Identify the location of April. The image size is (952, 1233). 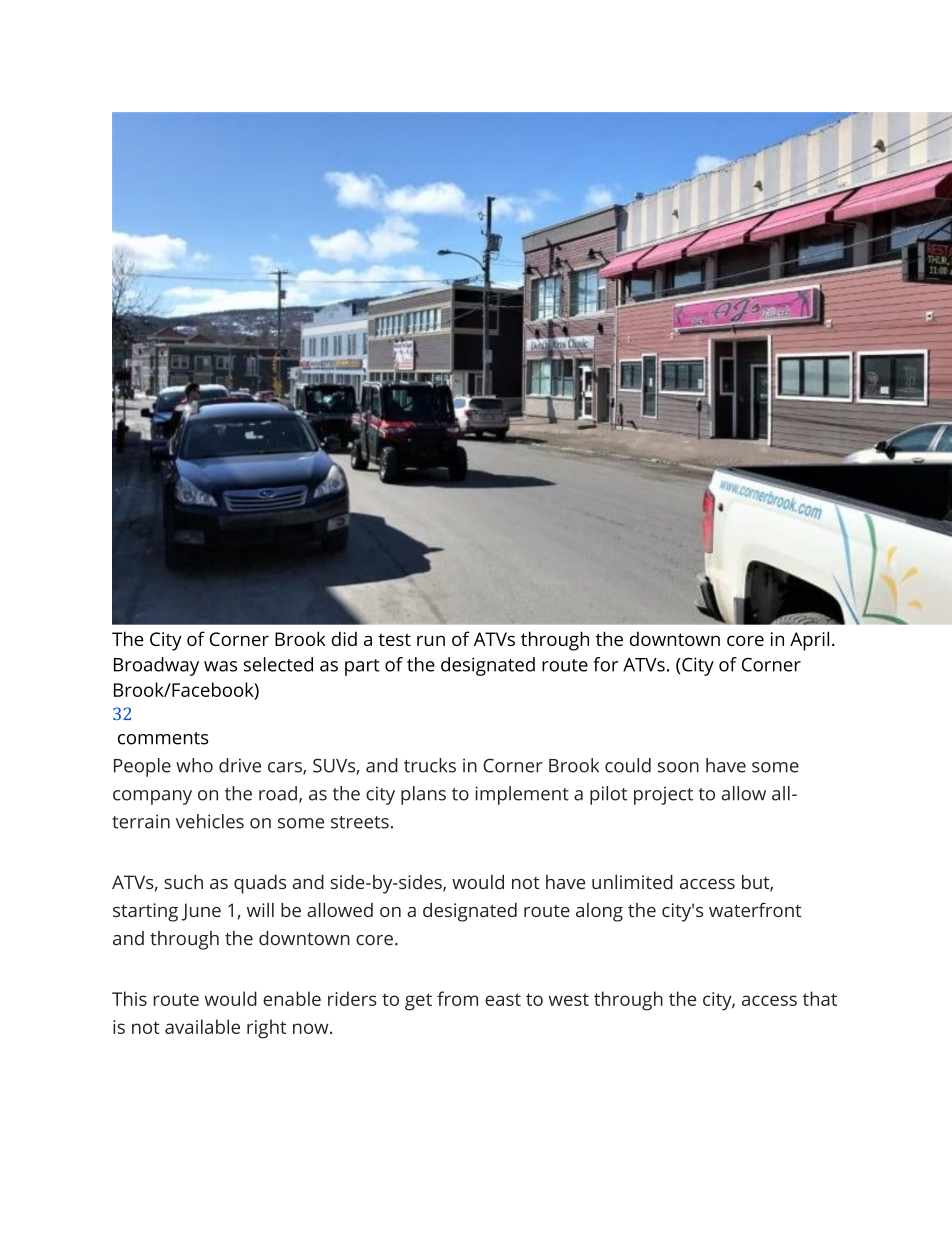
(809, 641).
